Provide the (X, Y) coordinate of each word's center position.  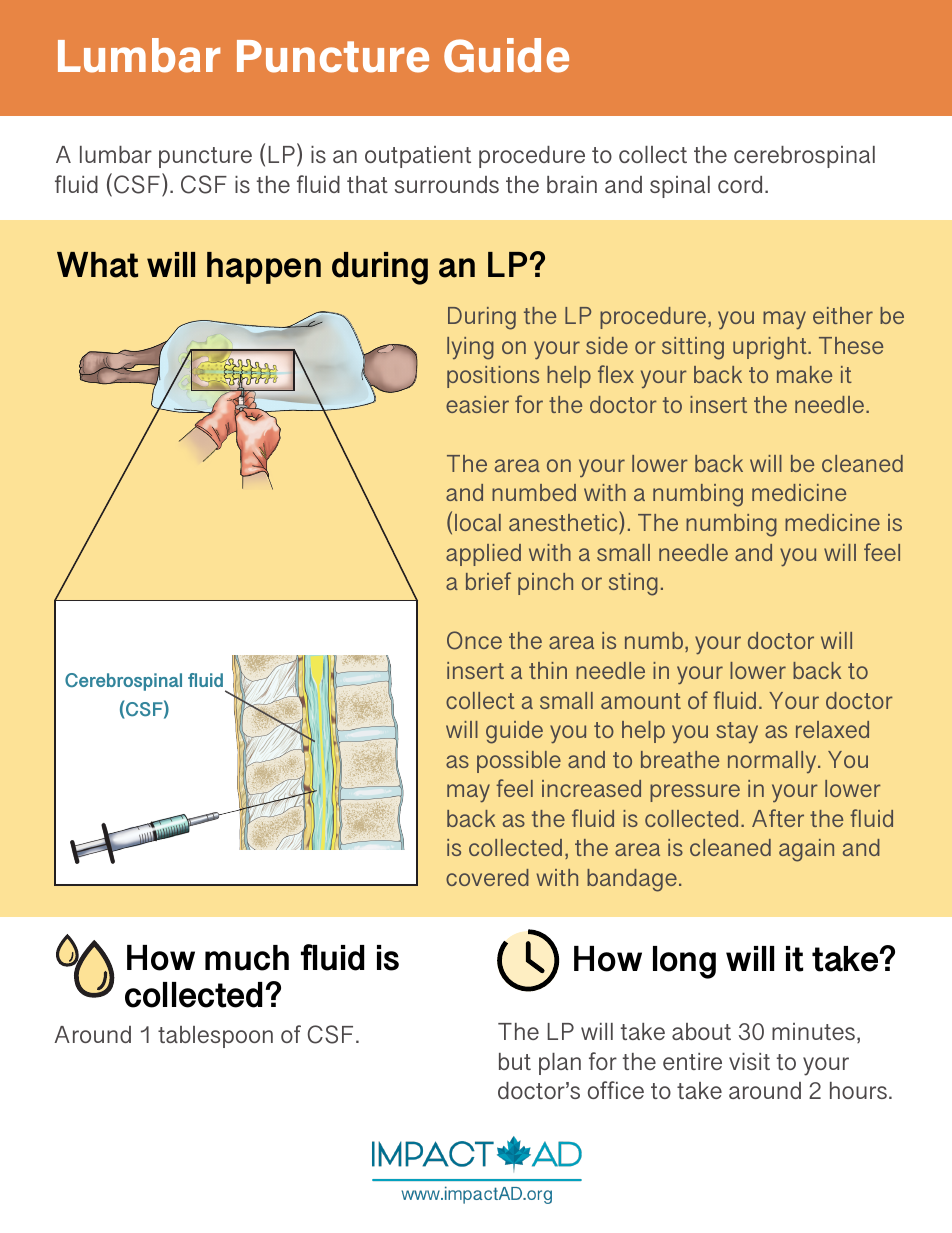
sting (633, 584)
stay (737, 732)
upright (771, 348)
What (97, 265)
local (478, 522)
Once (474, 640)
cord (740, 184)
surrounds (447, 184)
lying (470, 348)
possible (519, 762)
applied (483, 555)
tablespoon (215, 1037)
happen (264, 268)
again (806, 850)
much (247, 958)
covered (487, 877)
